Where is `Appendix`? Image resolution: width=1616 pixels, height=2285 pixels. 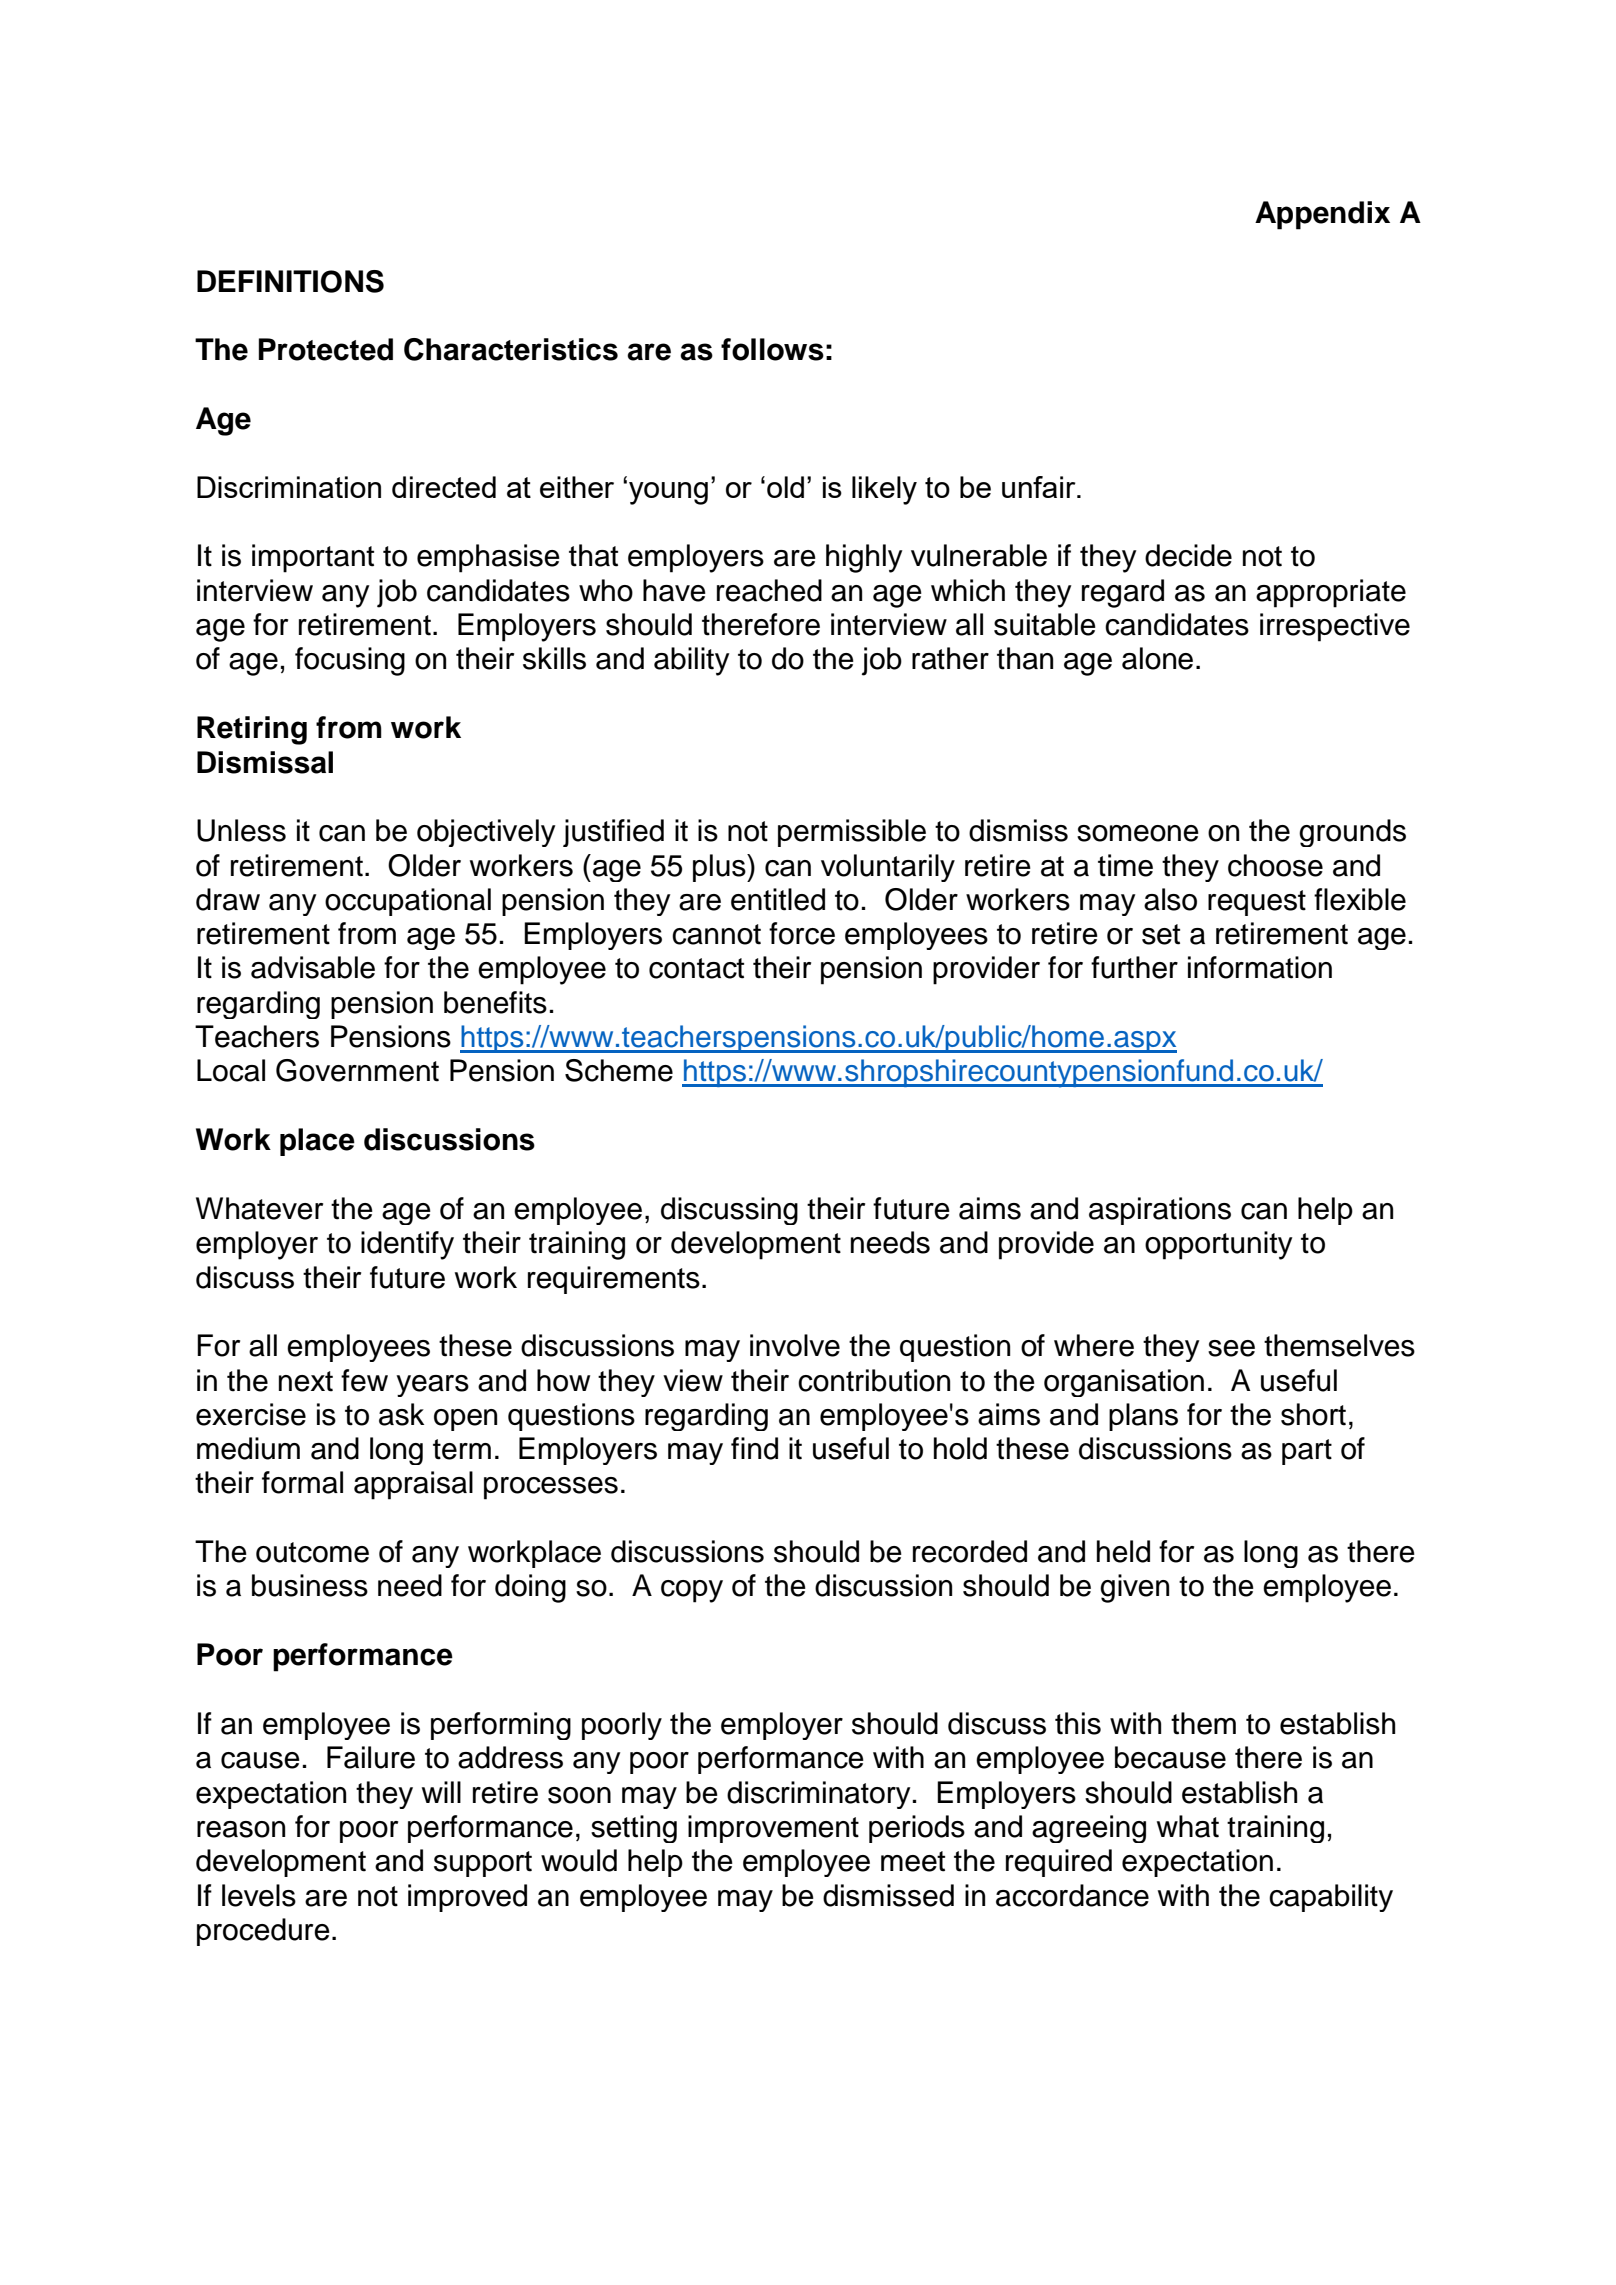
Appendix is located at coordinates (1322, 215).
